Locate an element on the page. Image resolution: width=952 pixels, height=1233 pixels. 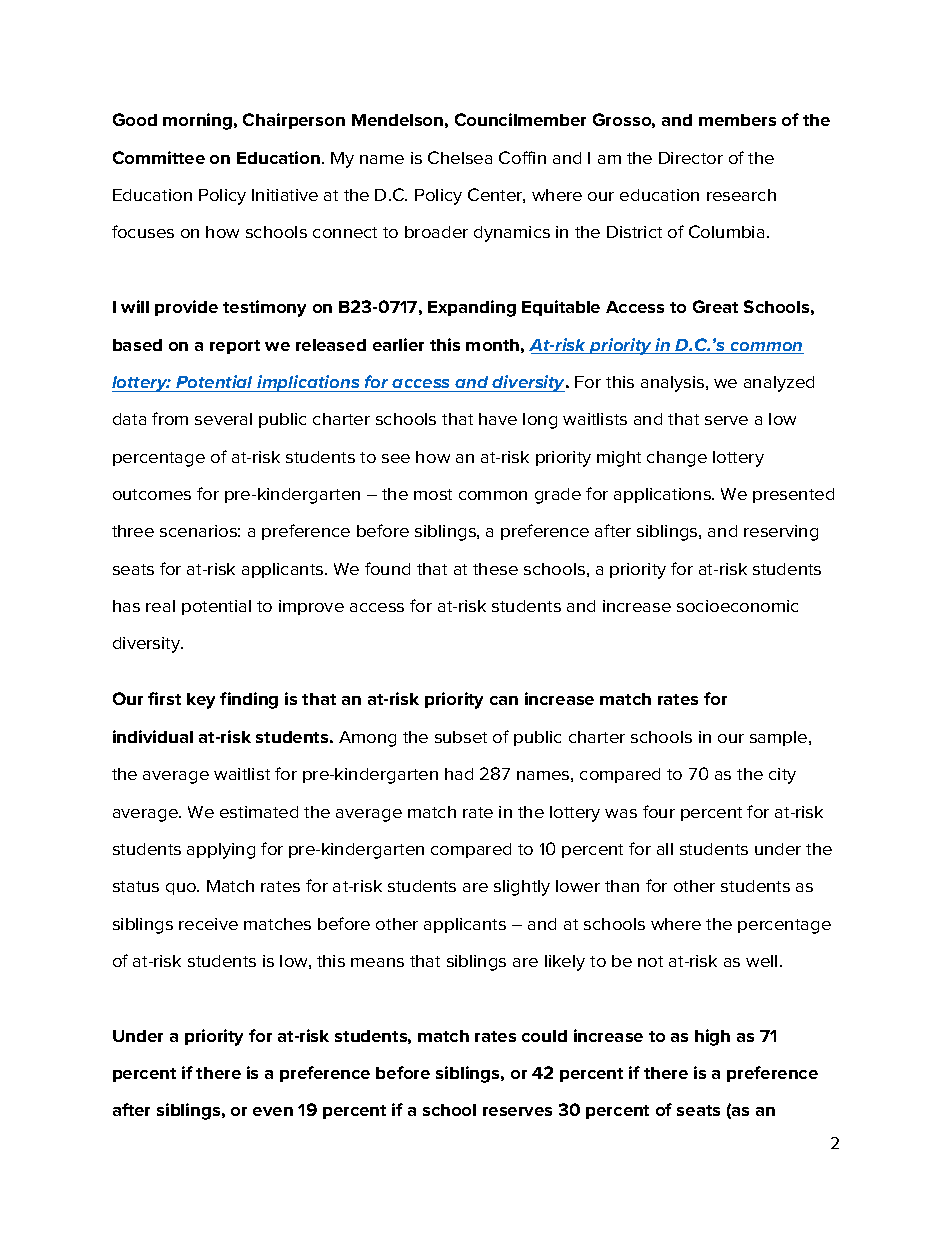
most is located at coordinates (433, 494).
